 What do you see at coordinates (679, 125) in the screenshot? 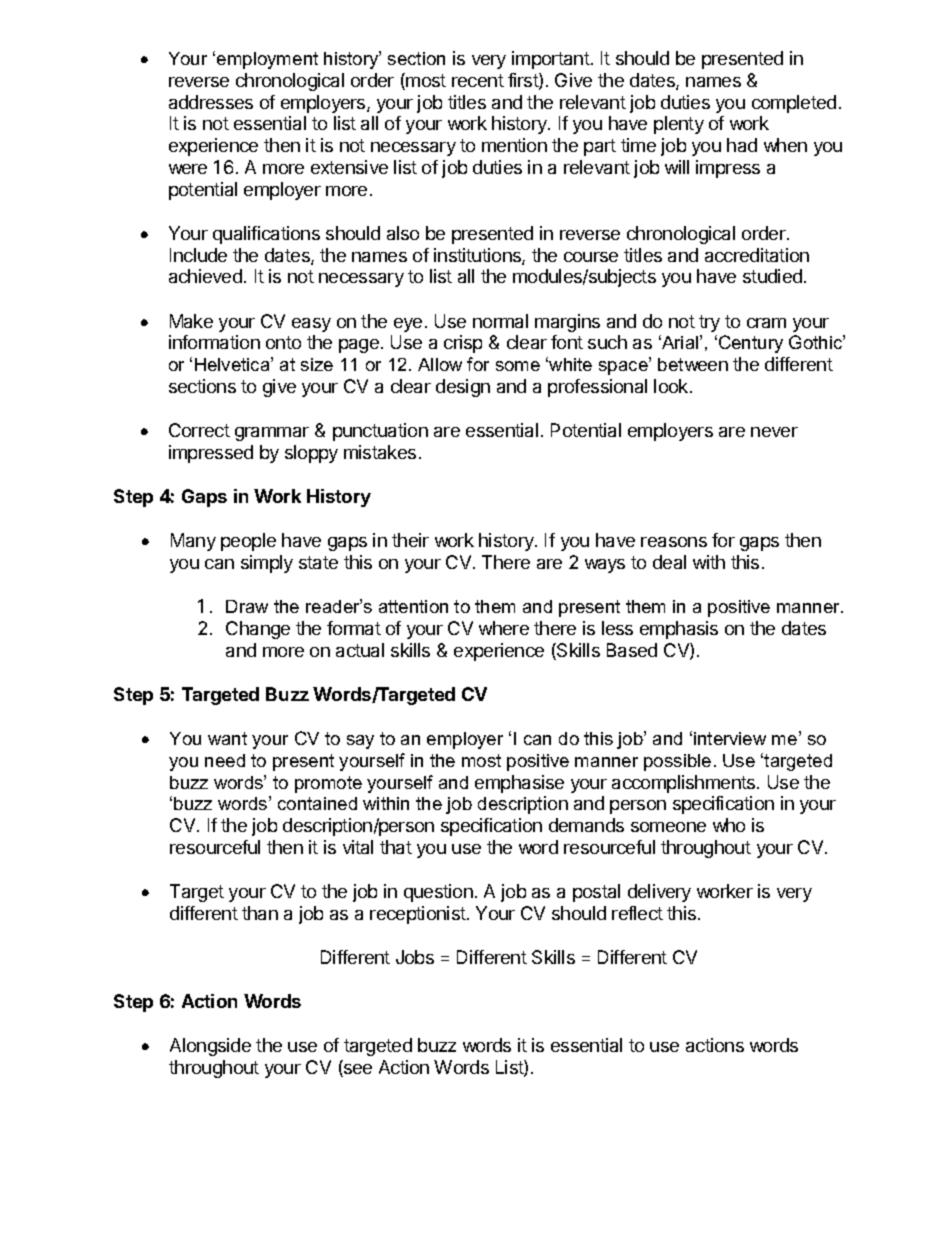
I see `plenty` at bounding box center [679, 125].
